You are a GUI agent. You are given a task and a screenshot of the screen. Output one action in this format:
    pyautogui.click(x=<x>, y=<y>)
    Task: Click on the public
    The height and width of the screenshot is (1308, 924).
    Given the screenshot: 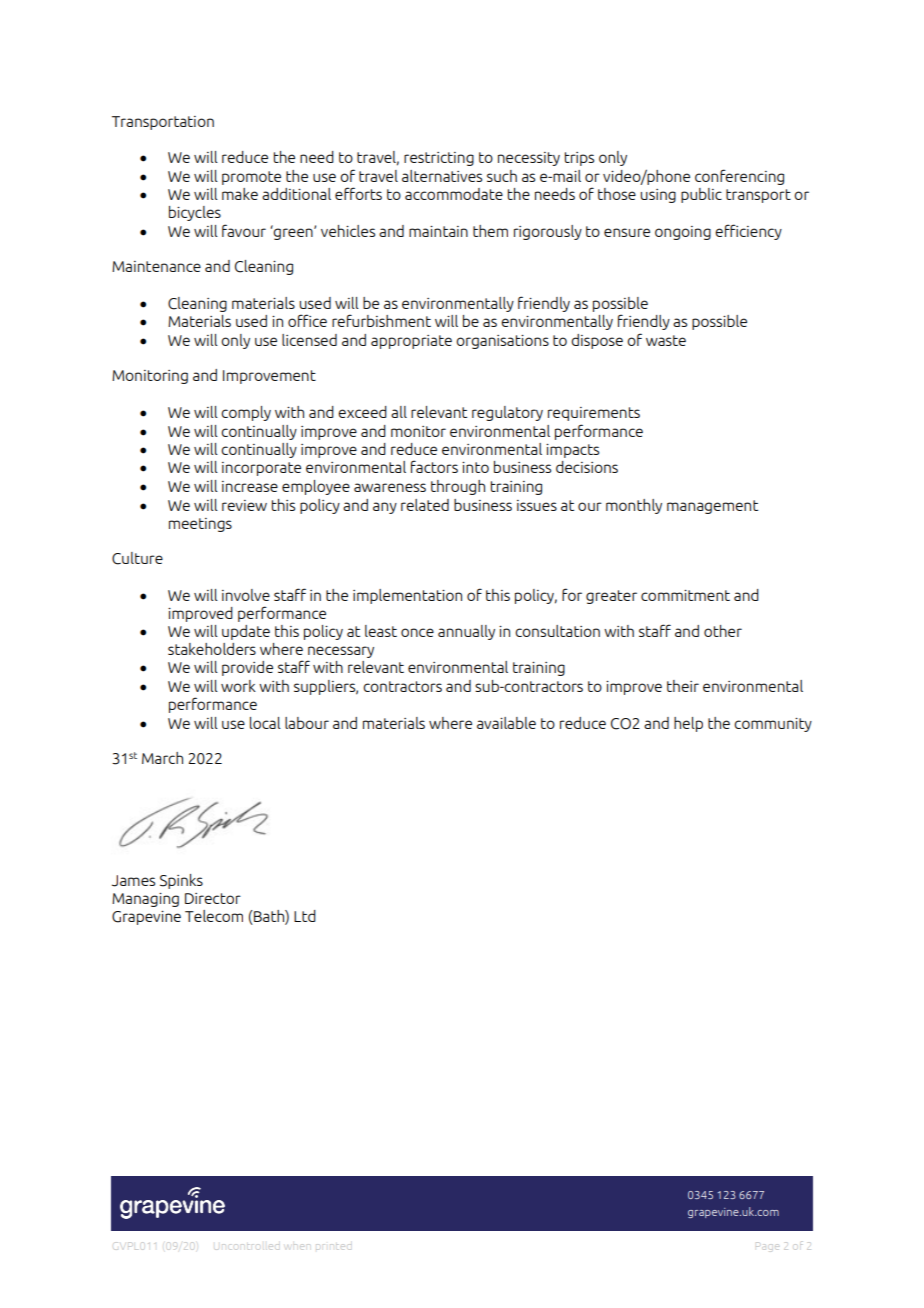 What is the action you would take?
    pyautogui.click(x=701, y=195)
